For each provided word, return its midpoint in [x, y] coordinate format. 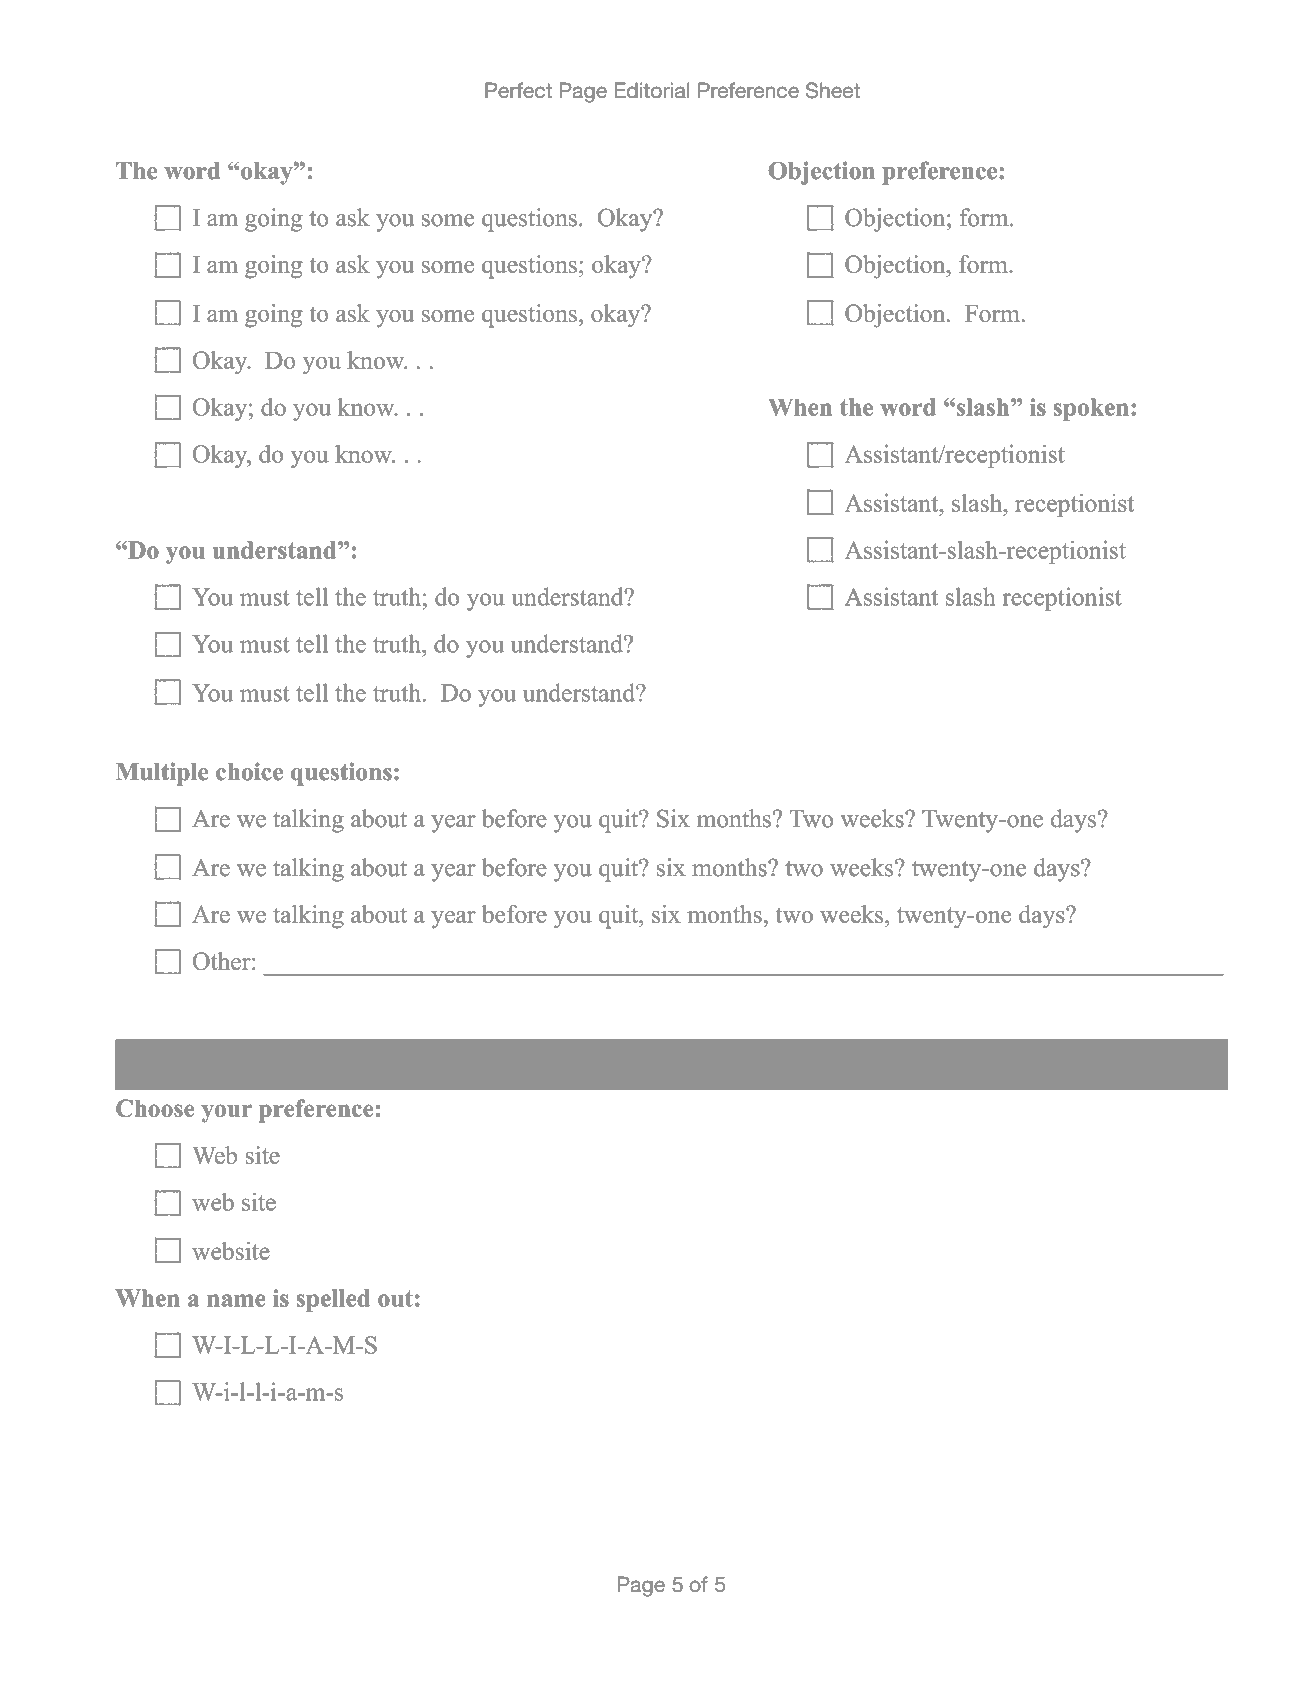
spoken [1091, 409]
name [236, 1300]
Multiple [162, 774]
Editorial [652, 90]
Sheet [833, 90]
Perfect [518, 90]
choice [249, 771]
